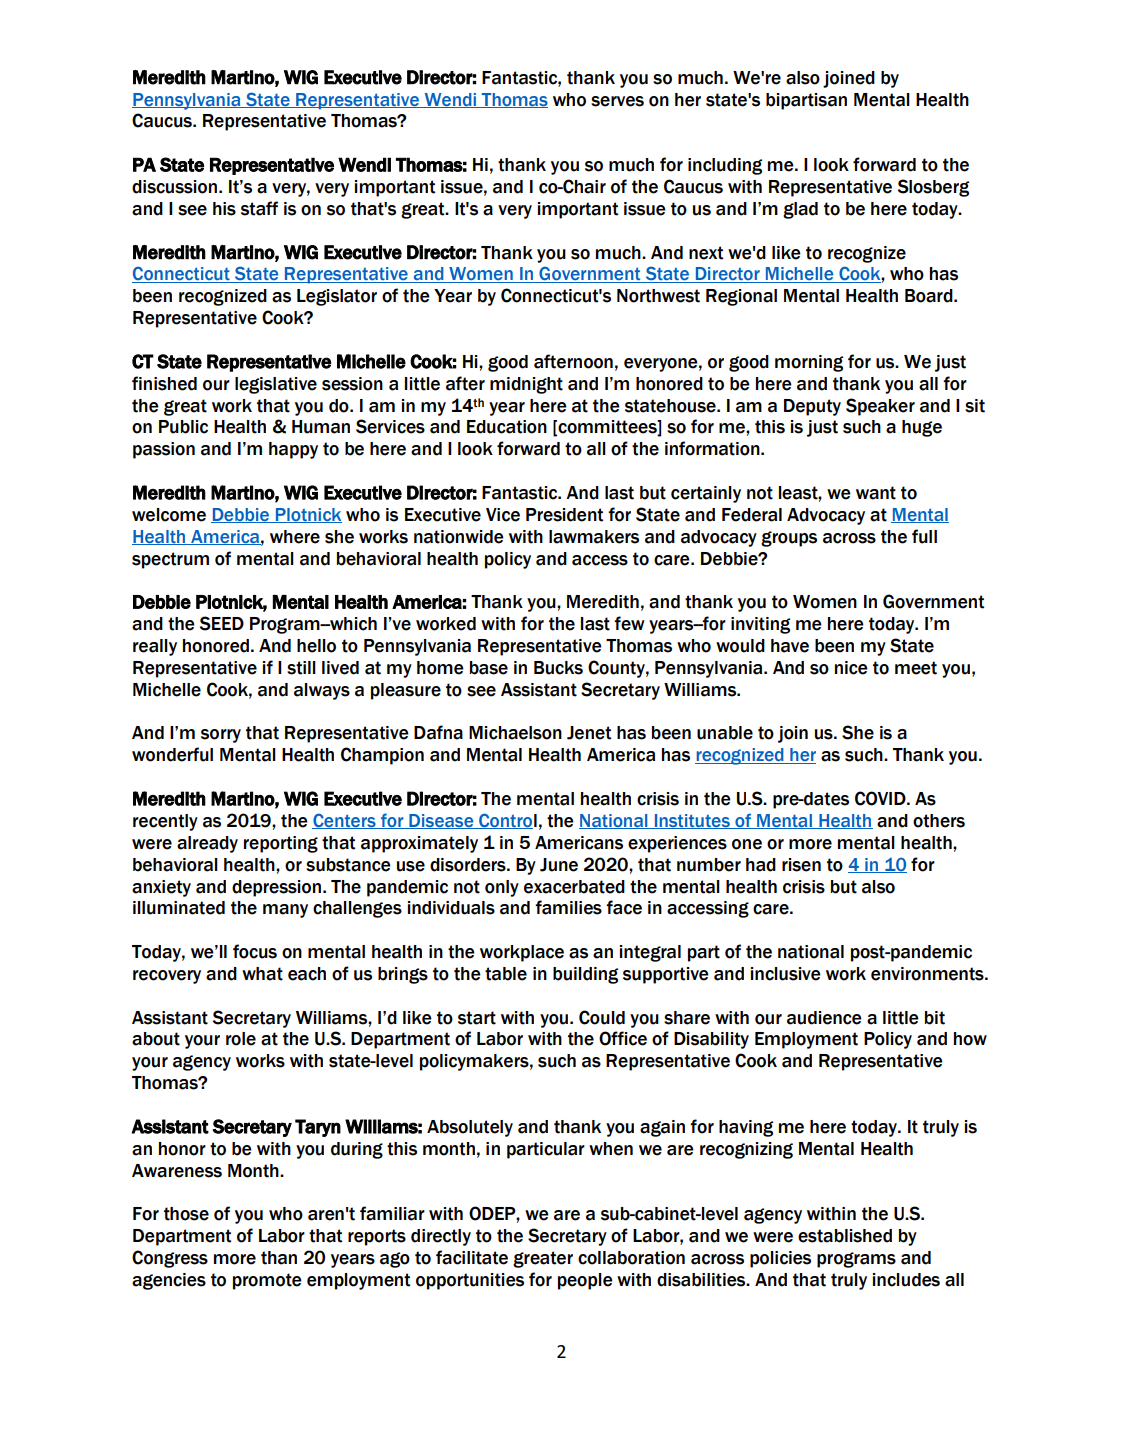 The width and height of the screenshot is (1123, 1454). Describe the element at coordinates (585, 1281) in the screenshot. I see `people` at that location.
